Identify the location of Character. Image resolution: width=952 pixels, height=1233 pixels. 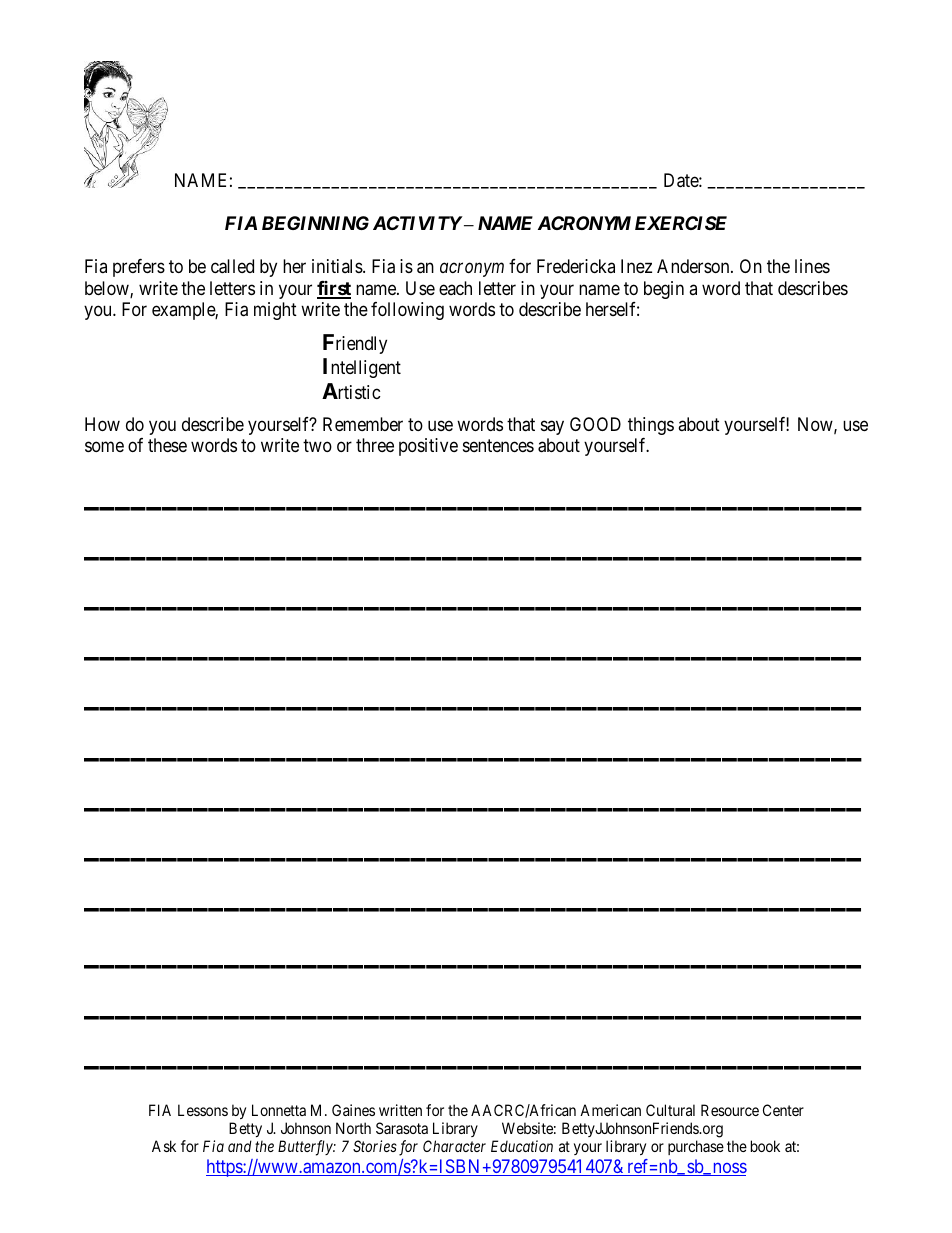
(454, 1146).
